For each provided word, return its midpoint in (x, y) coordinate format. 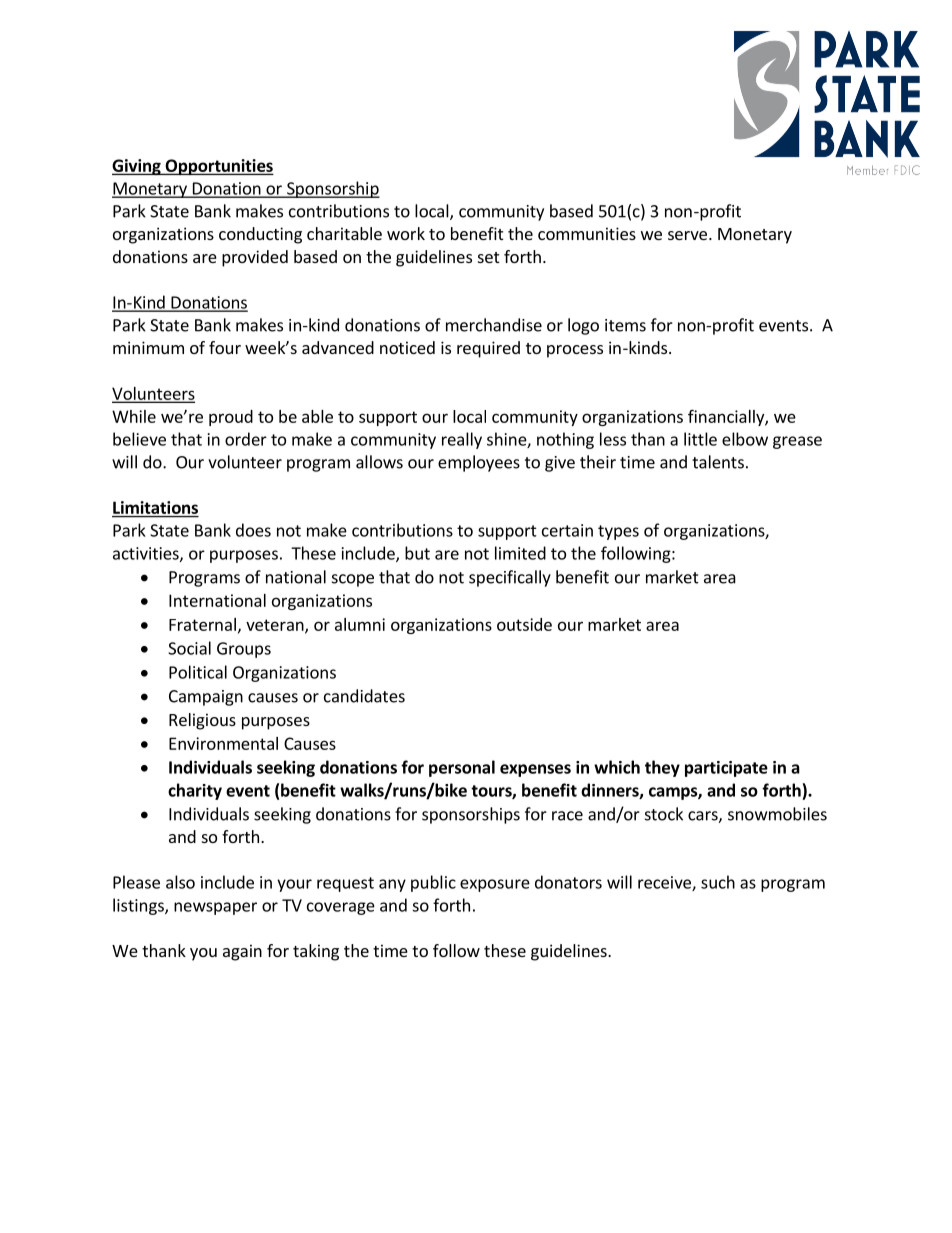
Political (198, 672)
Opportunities (218, 167)
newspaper (215, 908)
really (462, 440)
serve (687, 235)
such (718, 882)
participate (726, 769)
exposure (495, 885)
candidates (364, 696)
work (406, 233)
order (246, 439)
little (700, 439)
